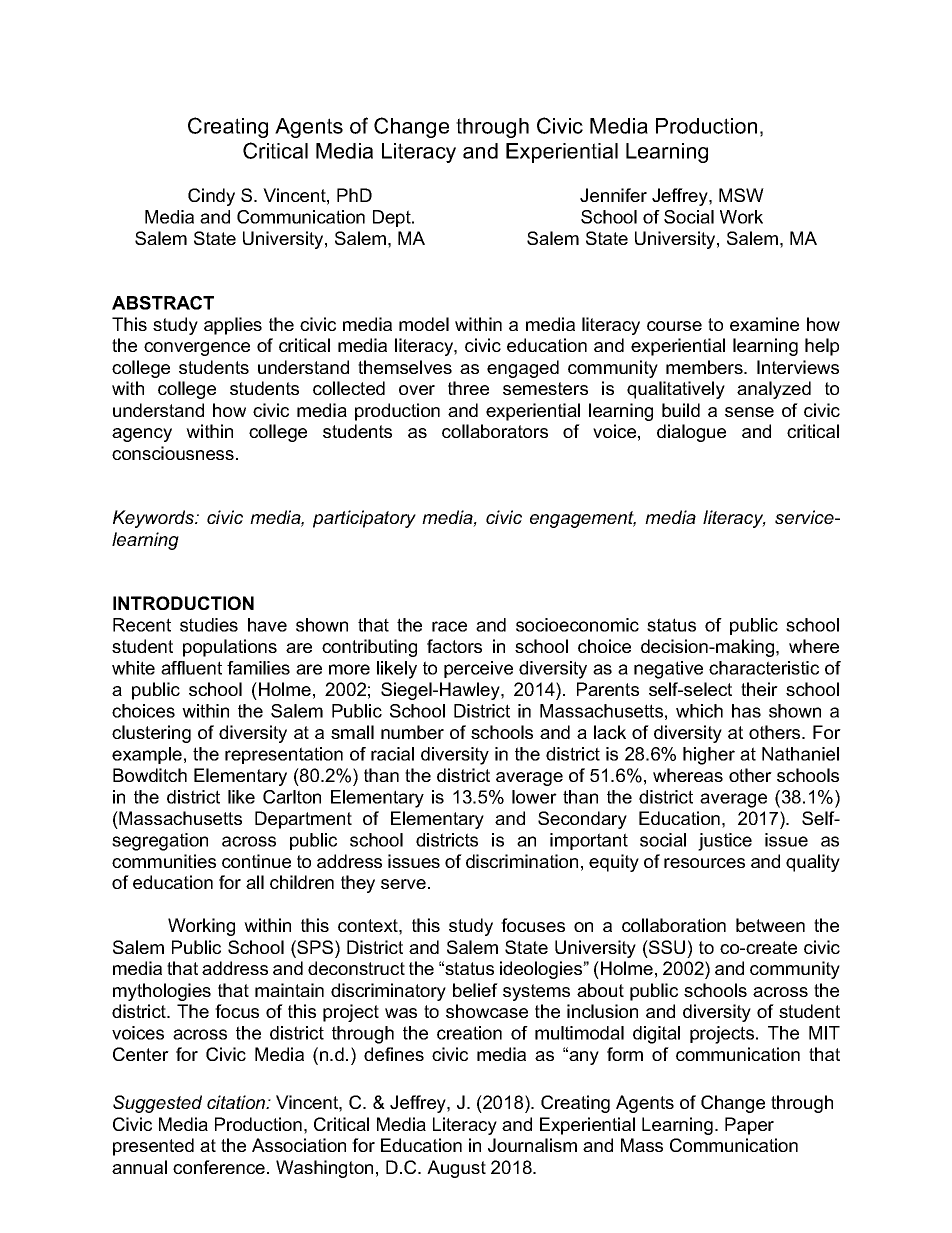 Image resolution: width=952 pixels, height=1233 pixels. What do you see at coordinates (220, 1167) in the screenshot?
I see `conference` at bounding box center [220, 1167].
